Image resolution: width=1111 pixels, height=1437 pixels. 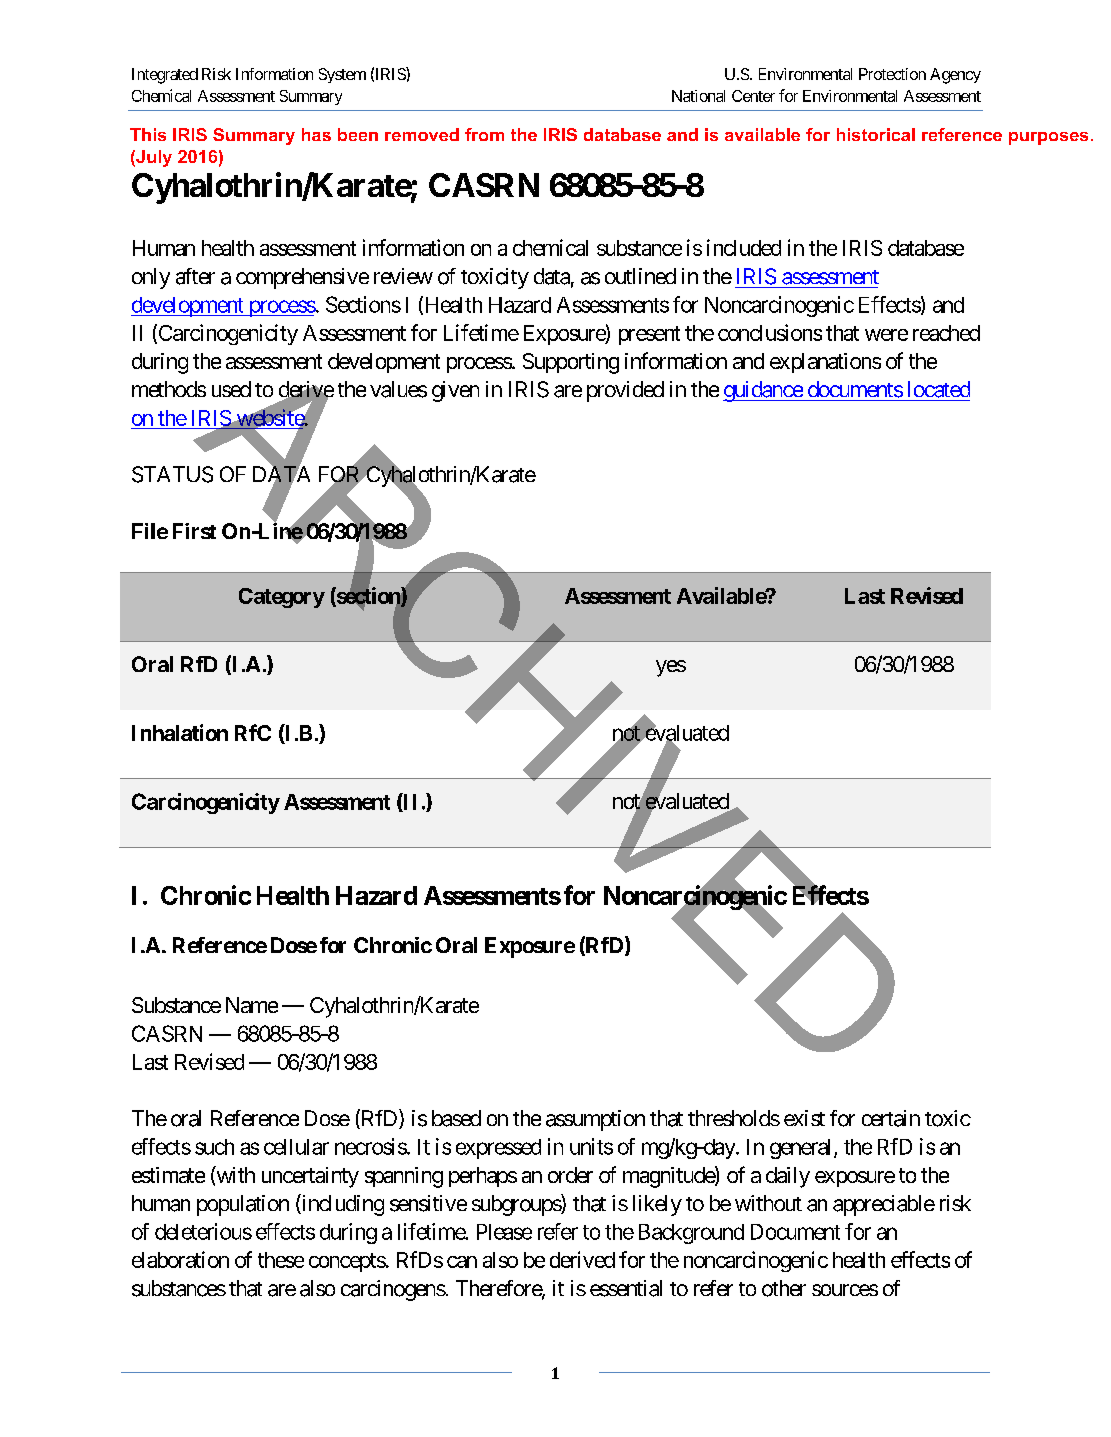 What do you see at coordinates (946, 333) in the screenshot?
I see `reached` at bounding box center [946, 333].
